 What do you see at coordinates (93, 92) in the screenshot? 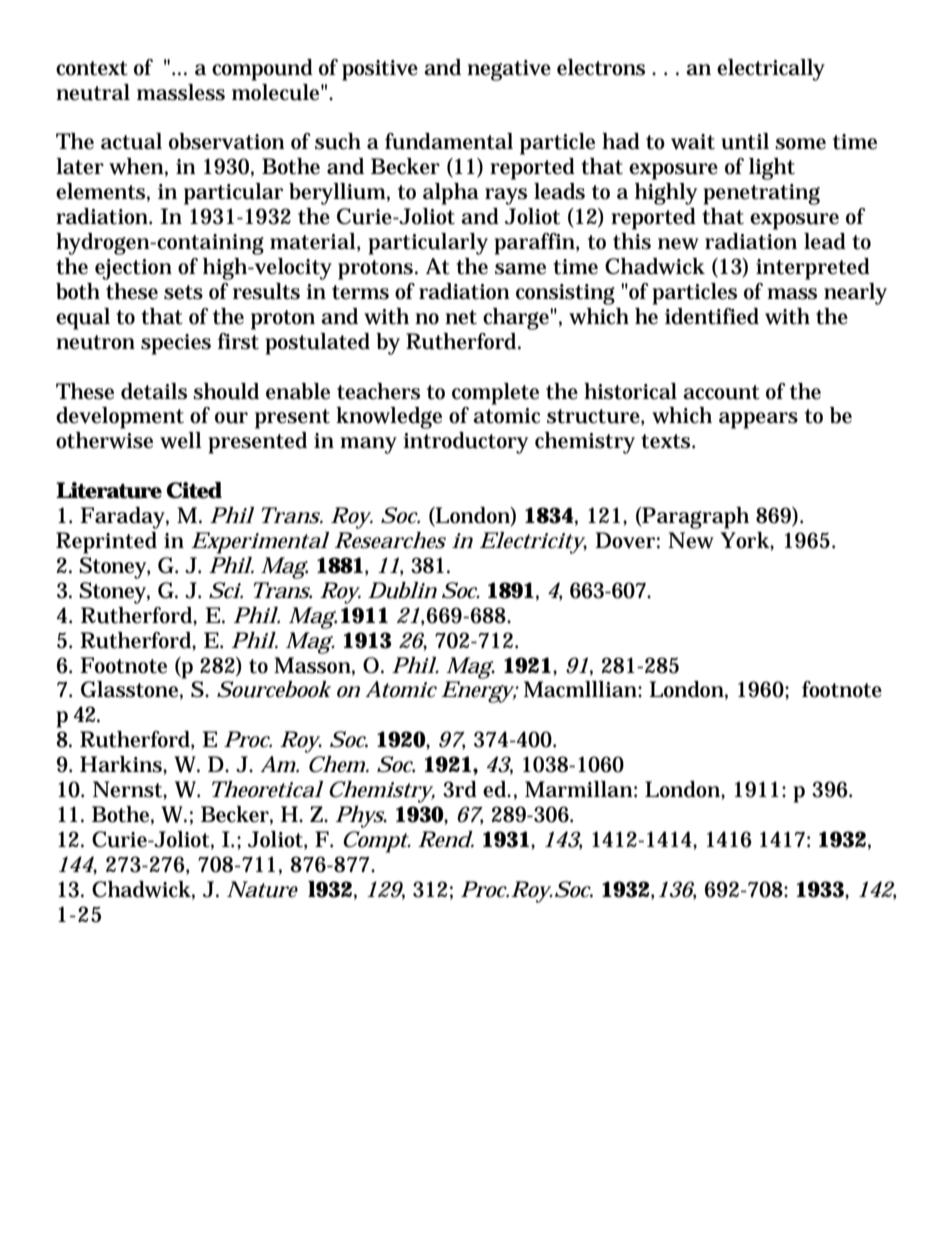
I see `neutral` at bounding box center [93, 92].
